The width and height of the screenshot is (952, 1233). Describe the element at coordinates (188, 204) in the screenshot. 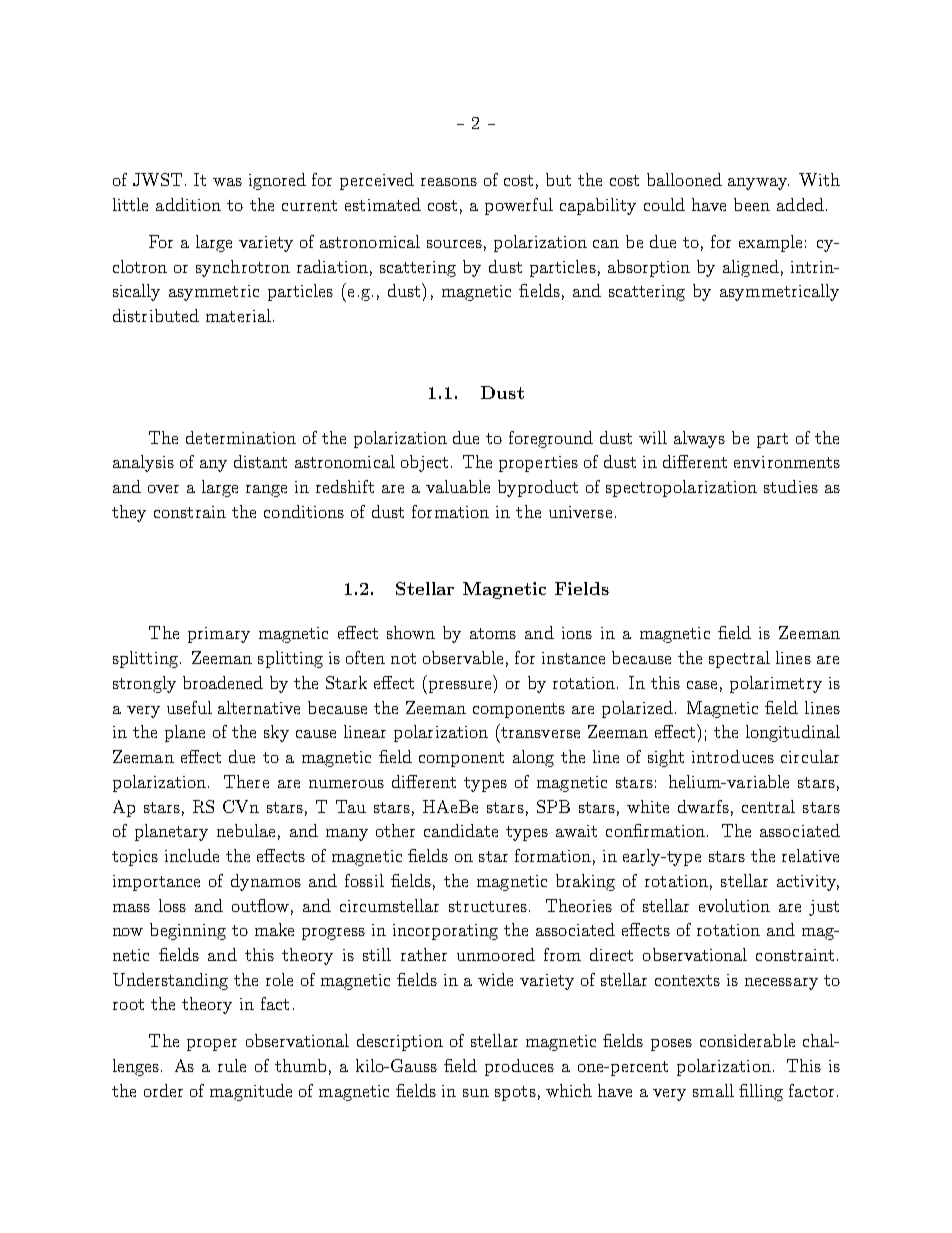

I see `addition` at that location.
